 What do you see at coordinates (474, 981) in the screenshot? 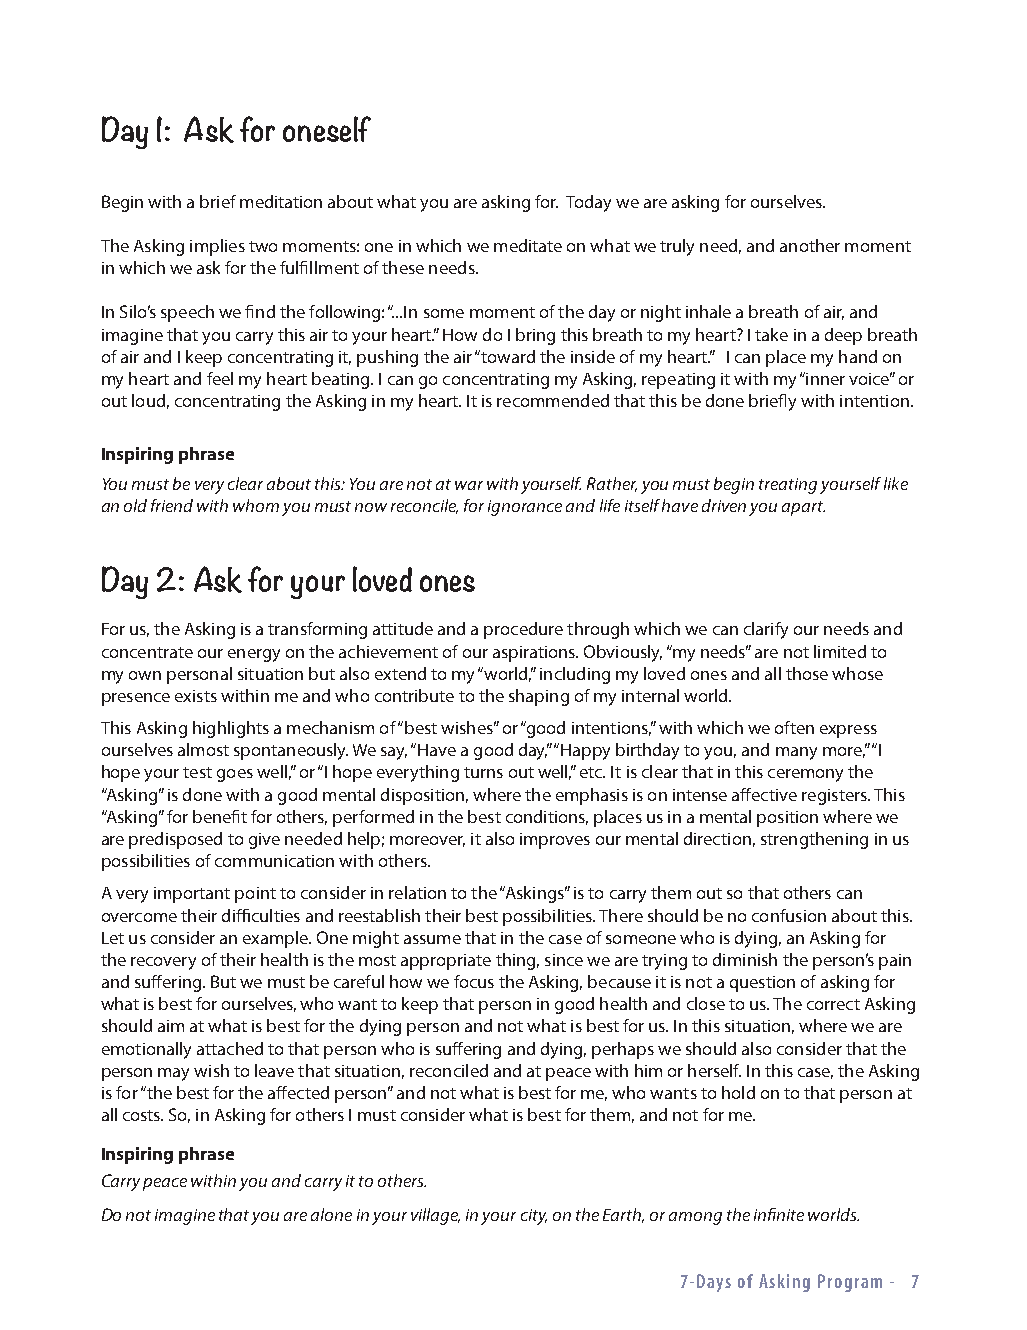
I see `focus` at bounding box center [474, 981].
